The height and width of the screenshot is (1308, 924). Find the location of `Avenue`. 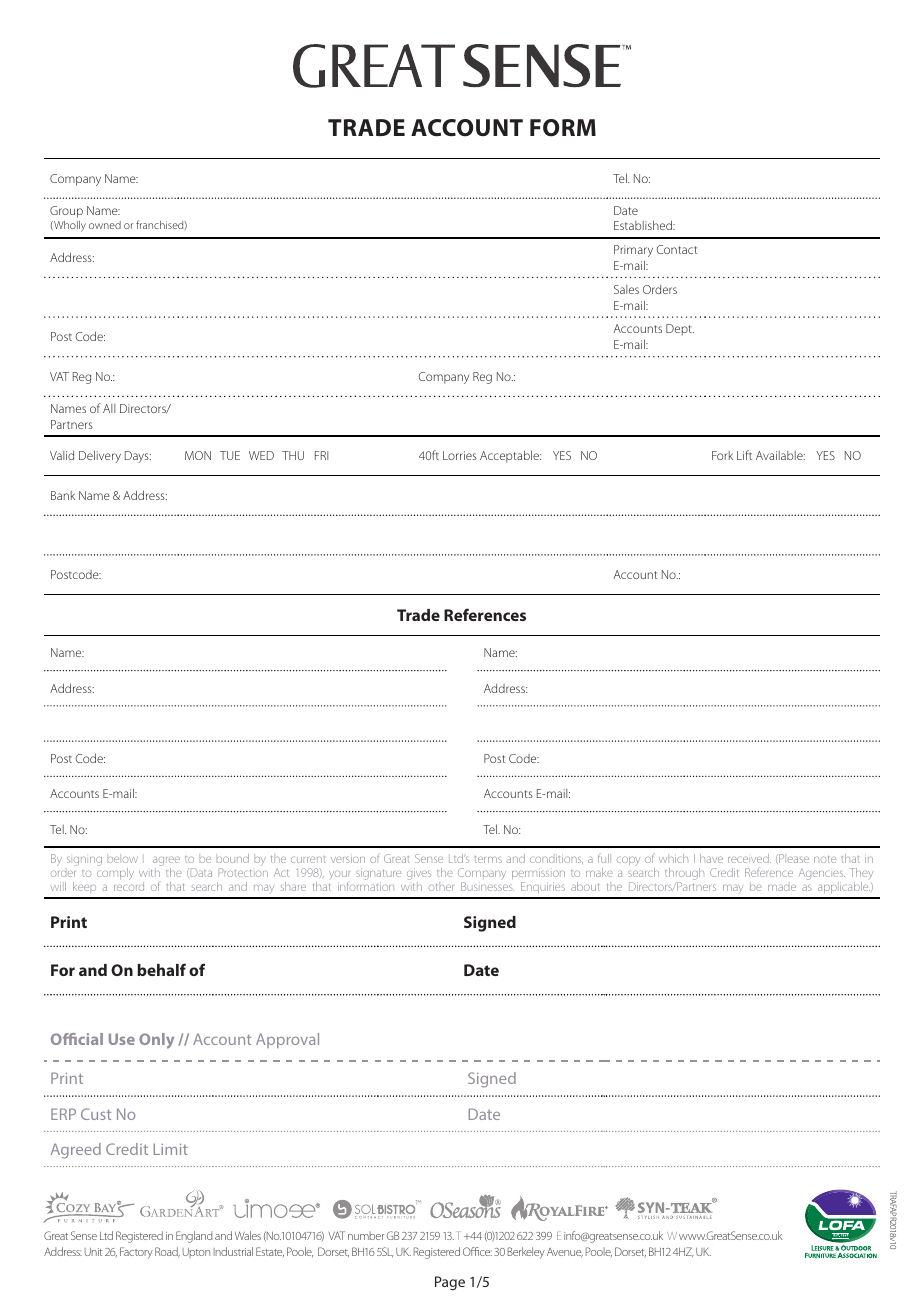

Avenue is located at coordinates (565, 1252).
